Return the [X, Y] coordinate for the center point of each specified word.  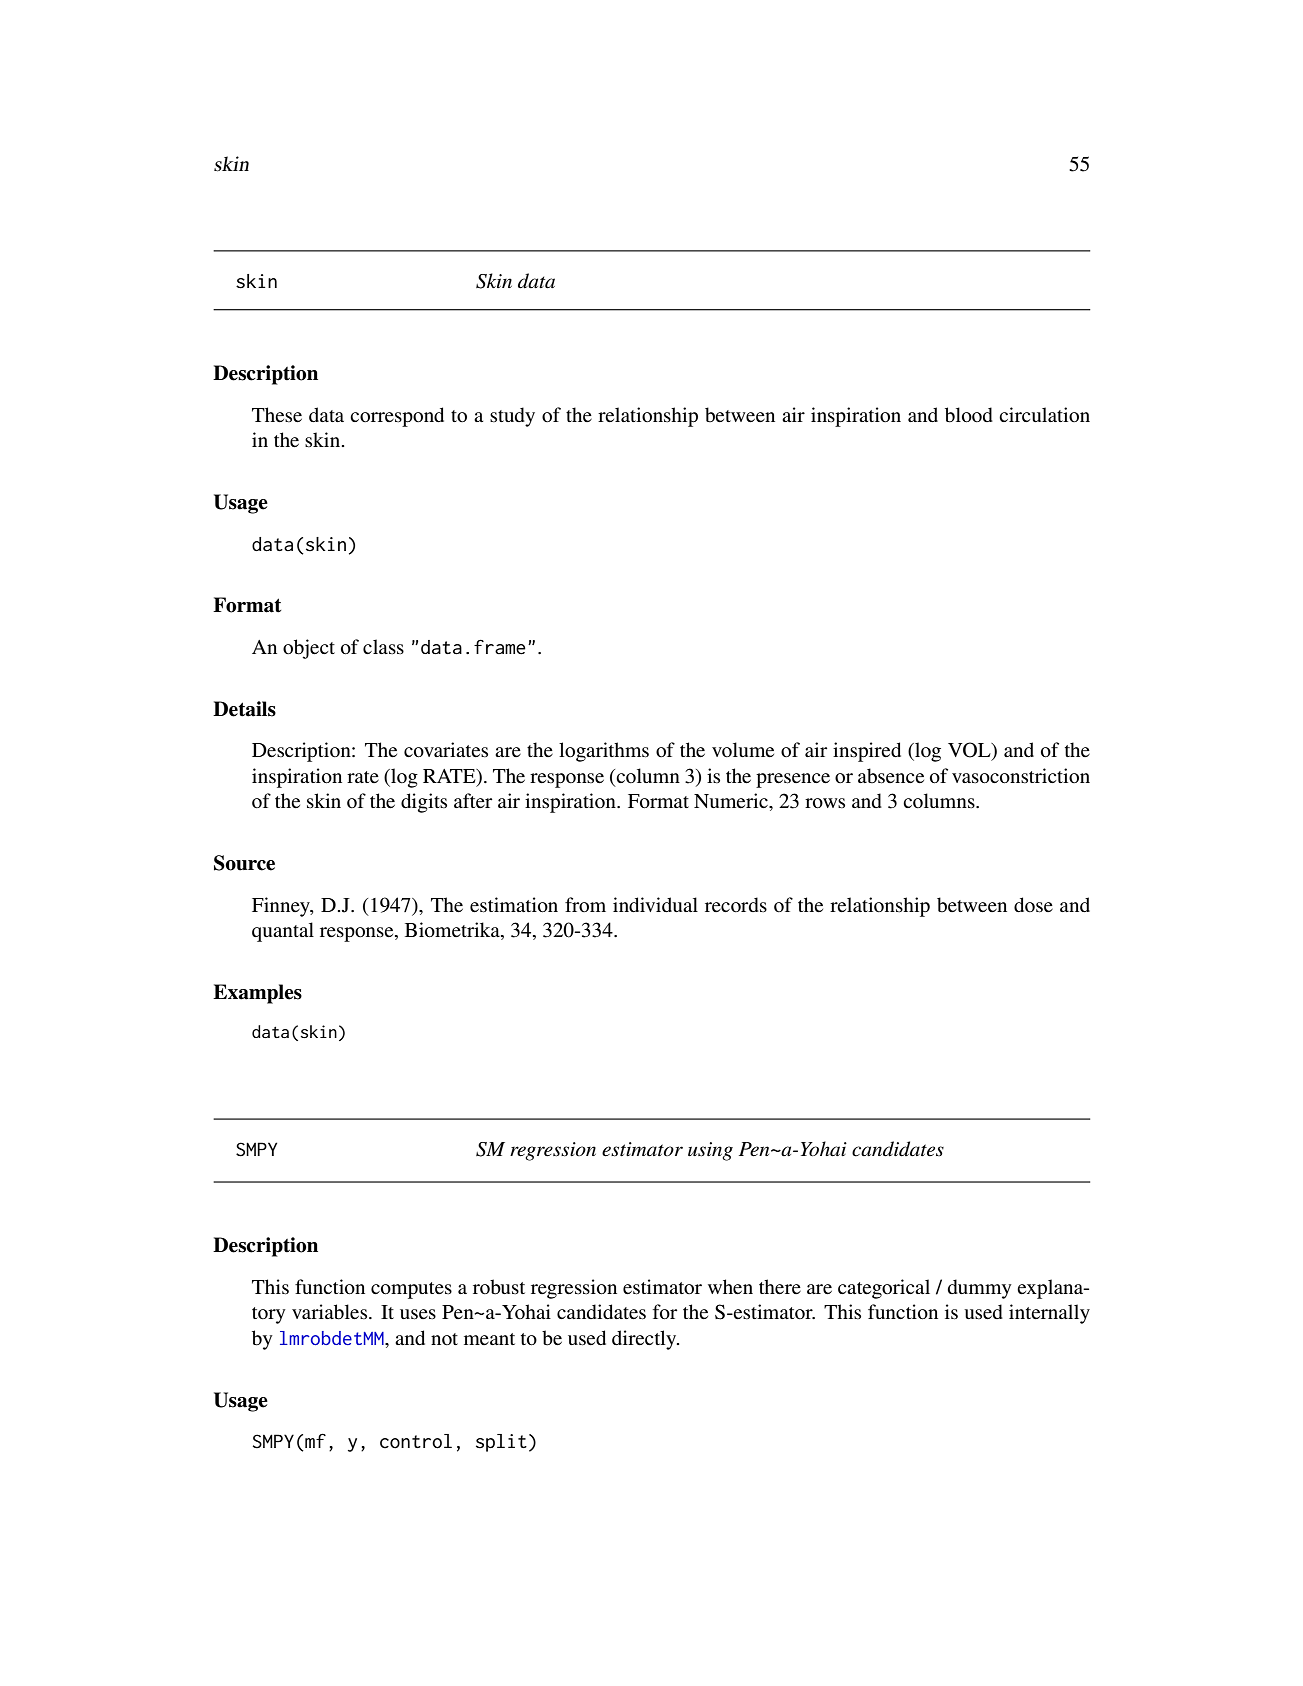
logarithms [604, 752]
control [416, 1441]
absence [891, 776]
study [512, 417]
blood [969, 415]
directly [645, 1340]
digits [424, 803]
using [710, 1151]
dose [1033, 905]
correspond [397, 417]
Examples [257, 994]
